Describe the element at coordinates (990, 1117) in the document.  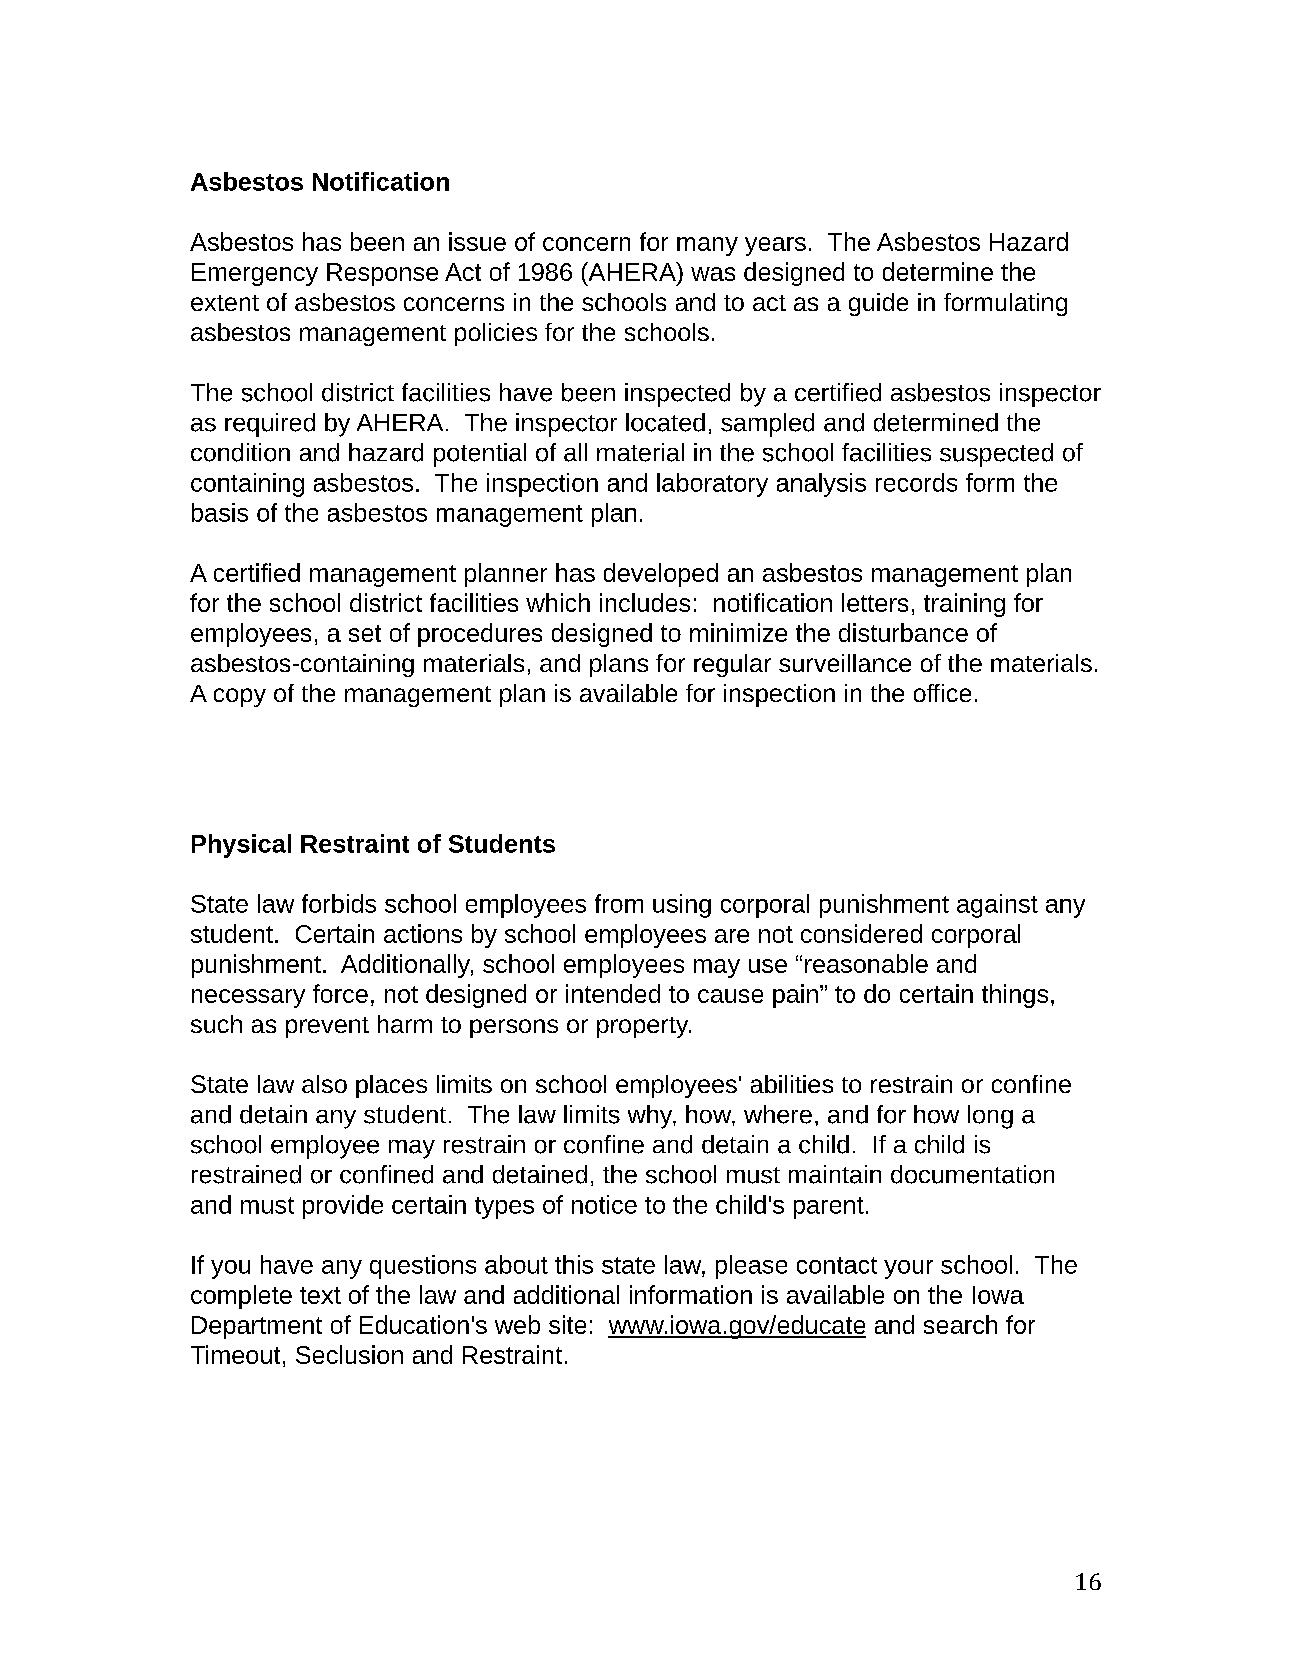
I see `long` at that location.
